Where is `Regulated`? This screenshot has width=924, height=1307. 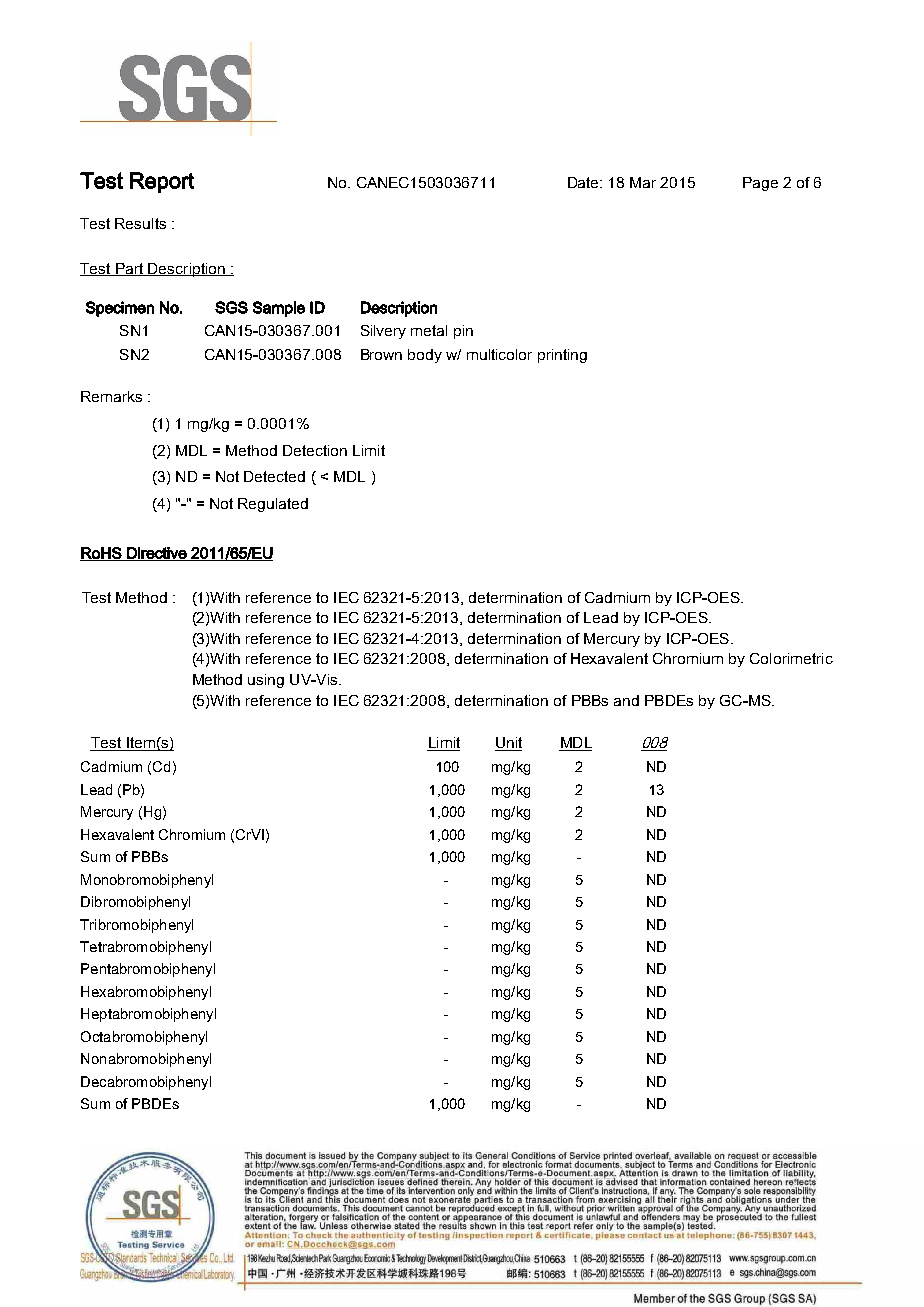
Regulated is located at coordinates (273, 505).
